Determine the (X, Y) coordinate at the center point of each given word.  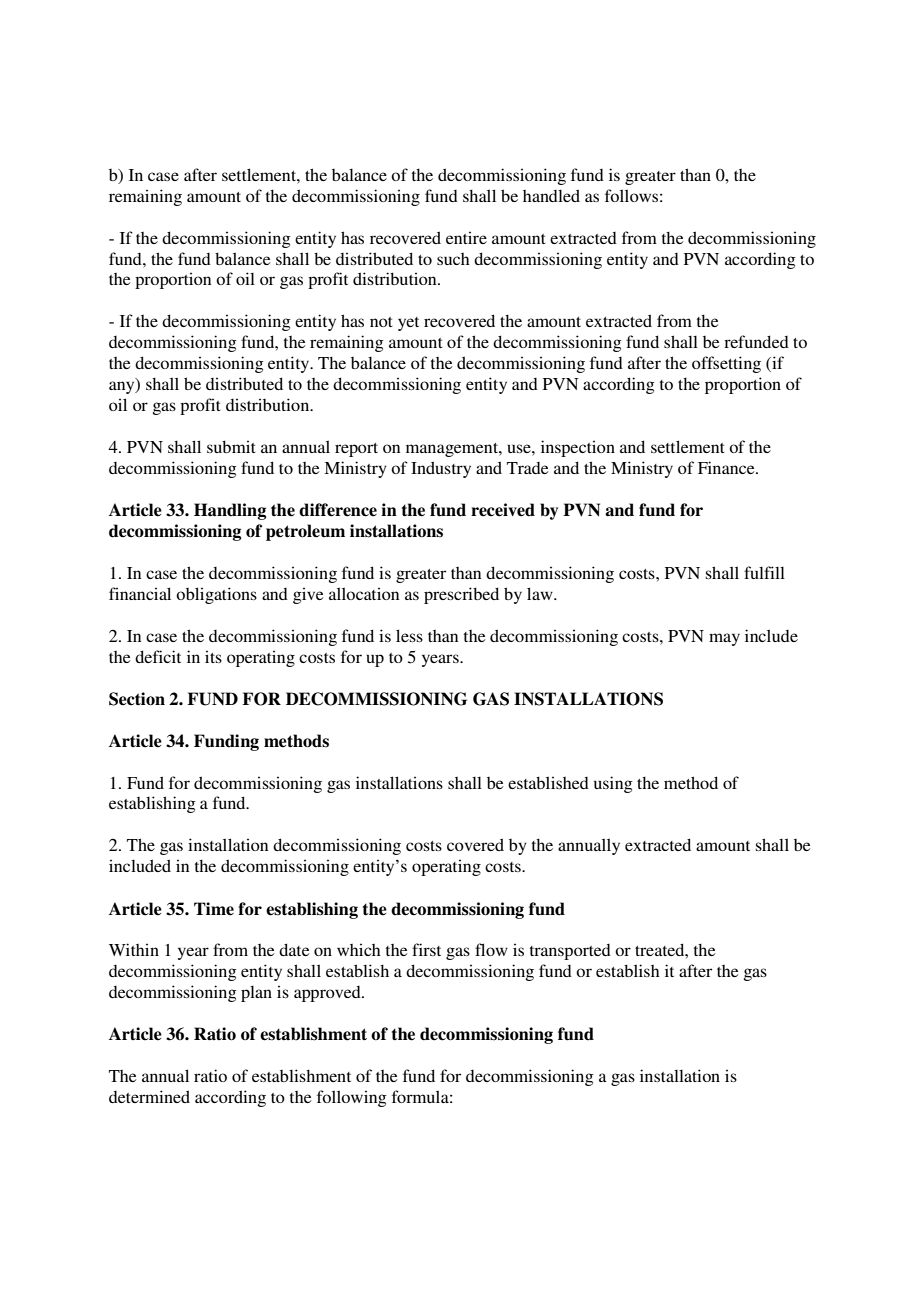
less (409, 635)
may (724, 639)
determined (149, 1096)
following (352, 1098)
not (381, 322)
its (213, 656)
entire (466, 237)
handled (551, 195)
